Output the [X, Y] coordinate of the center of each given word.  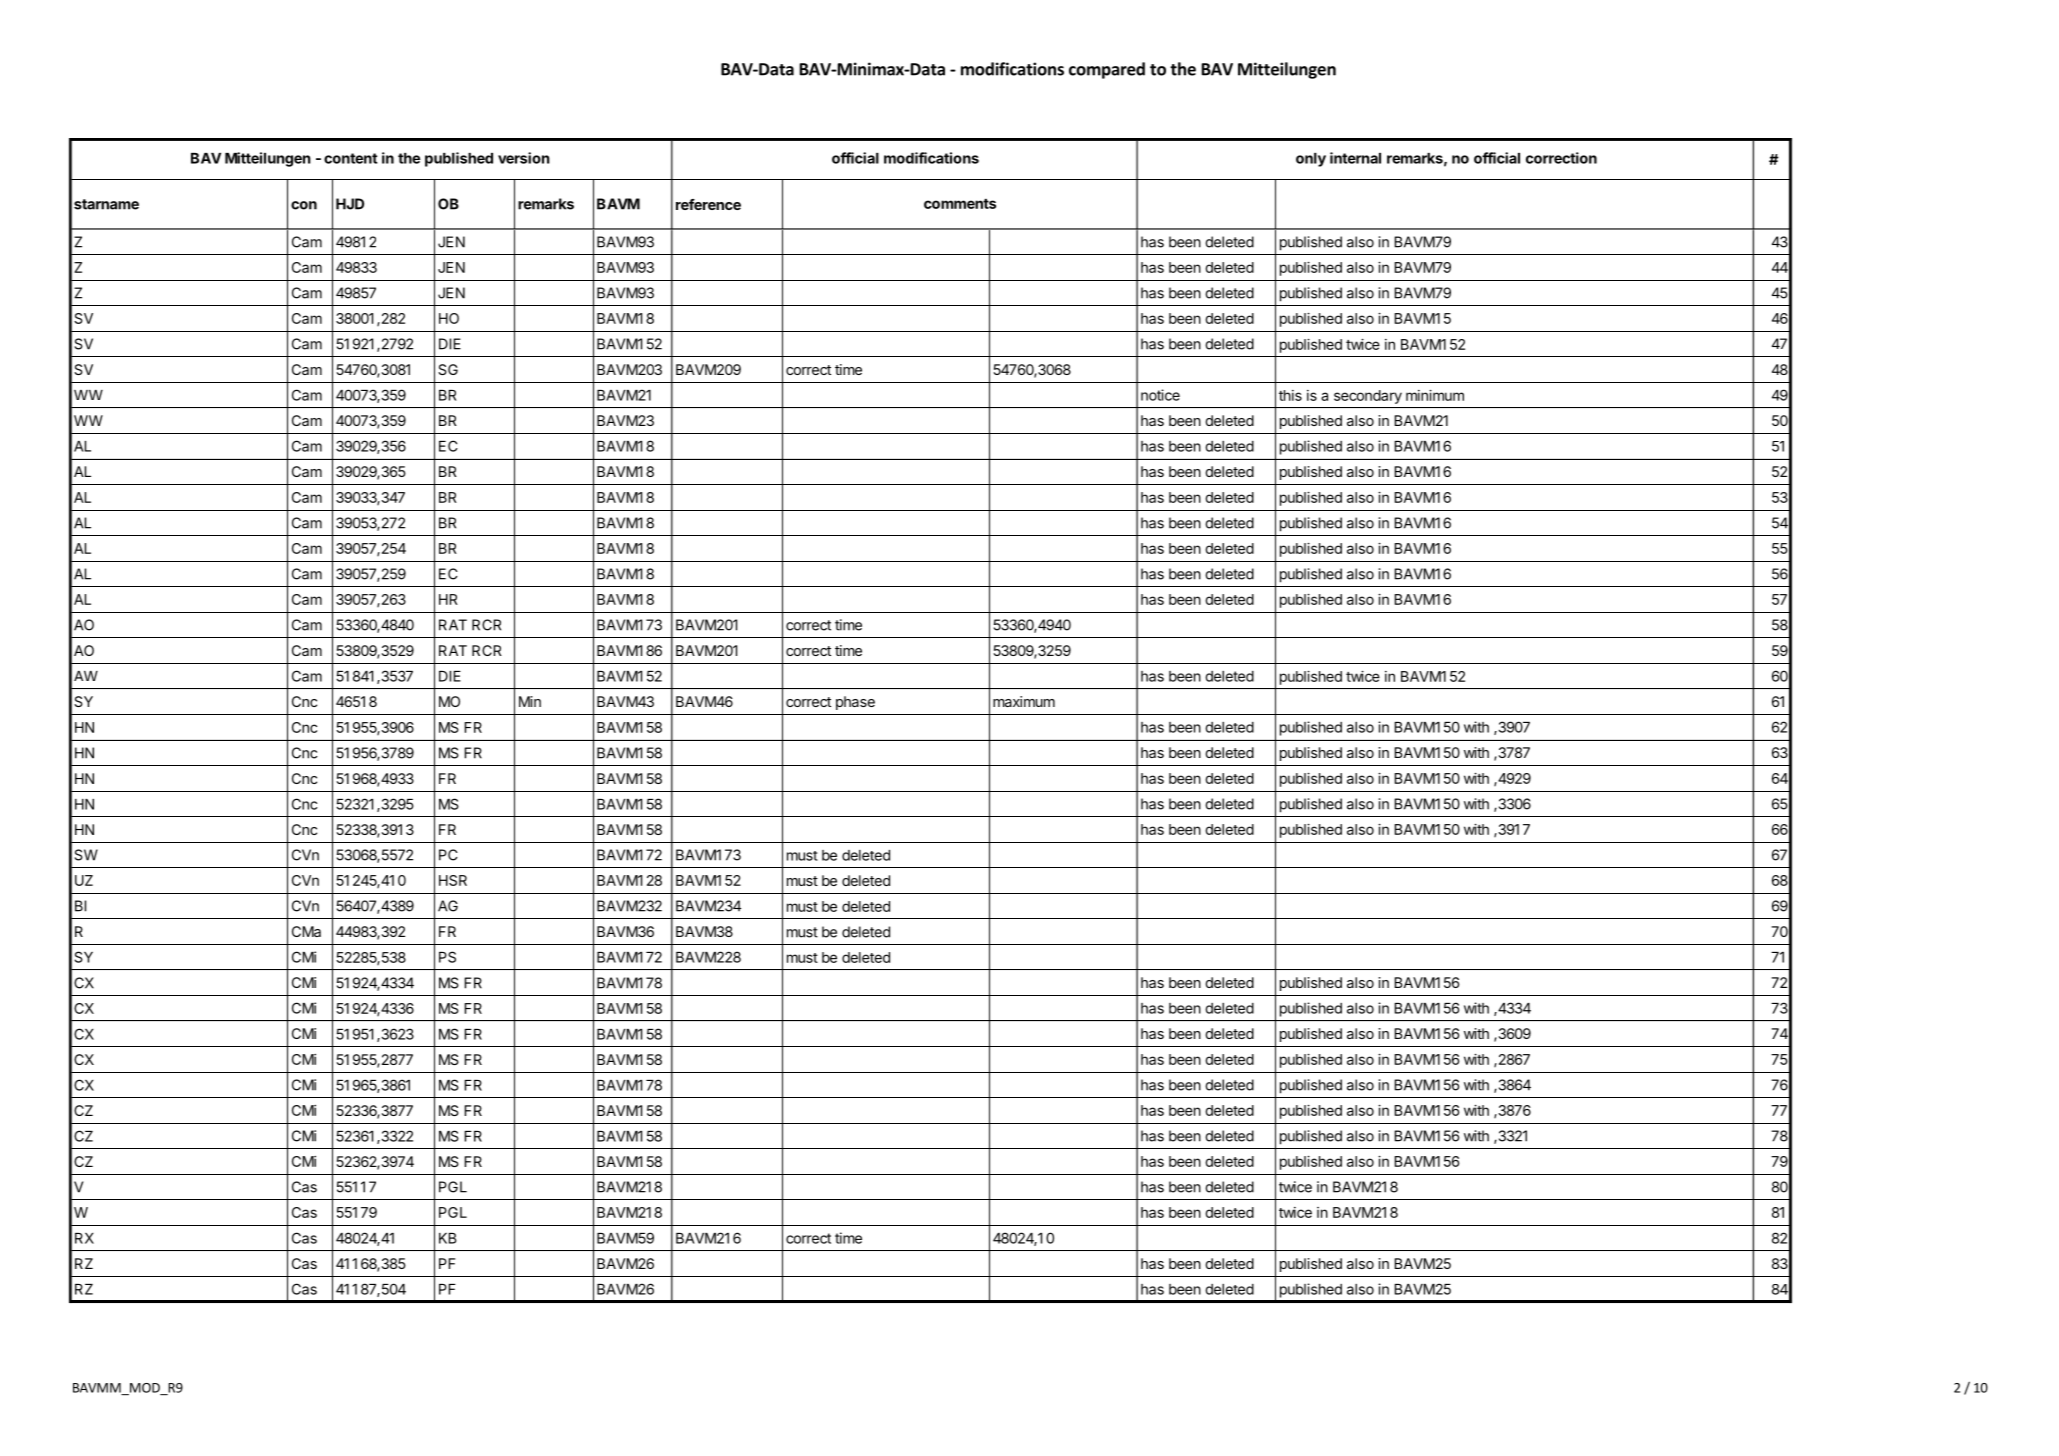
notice [1160, 395]
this [1290, 395]
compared [1107, 70]
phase [855, 703]
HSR [453, 880]
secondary [1368, 397]
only [1311, 160]
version [524, 158]
